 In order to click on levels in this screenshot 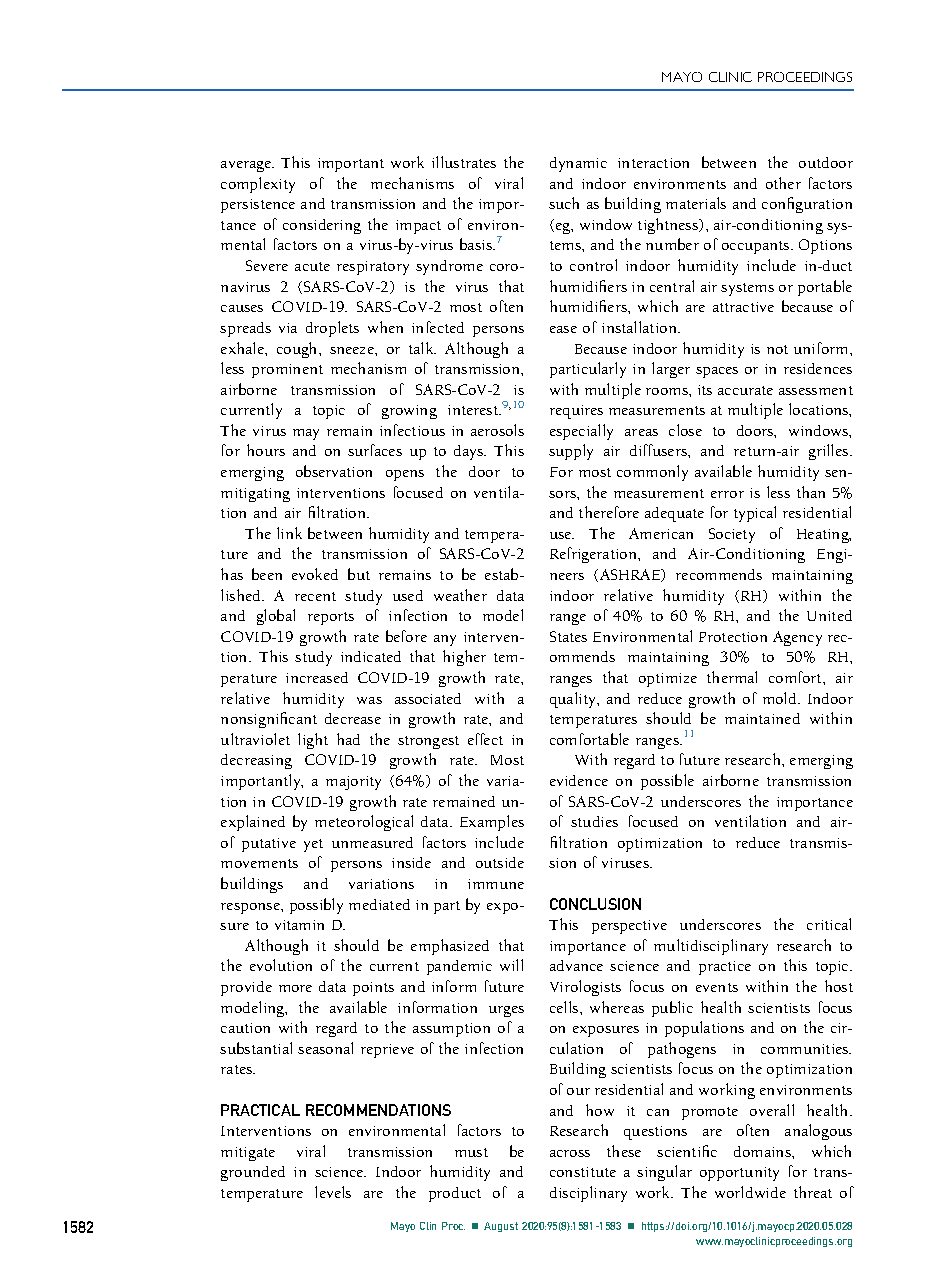, I will do `click(333, 1192)`.
